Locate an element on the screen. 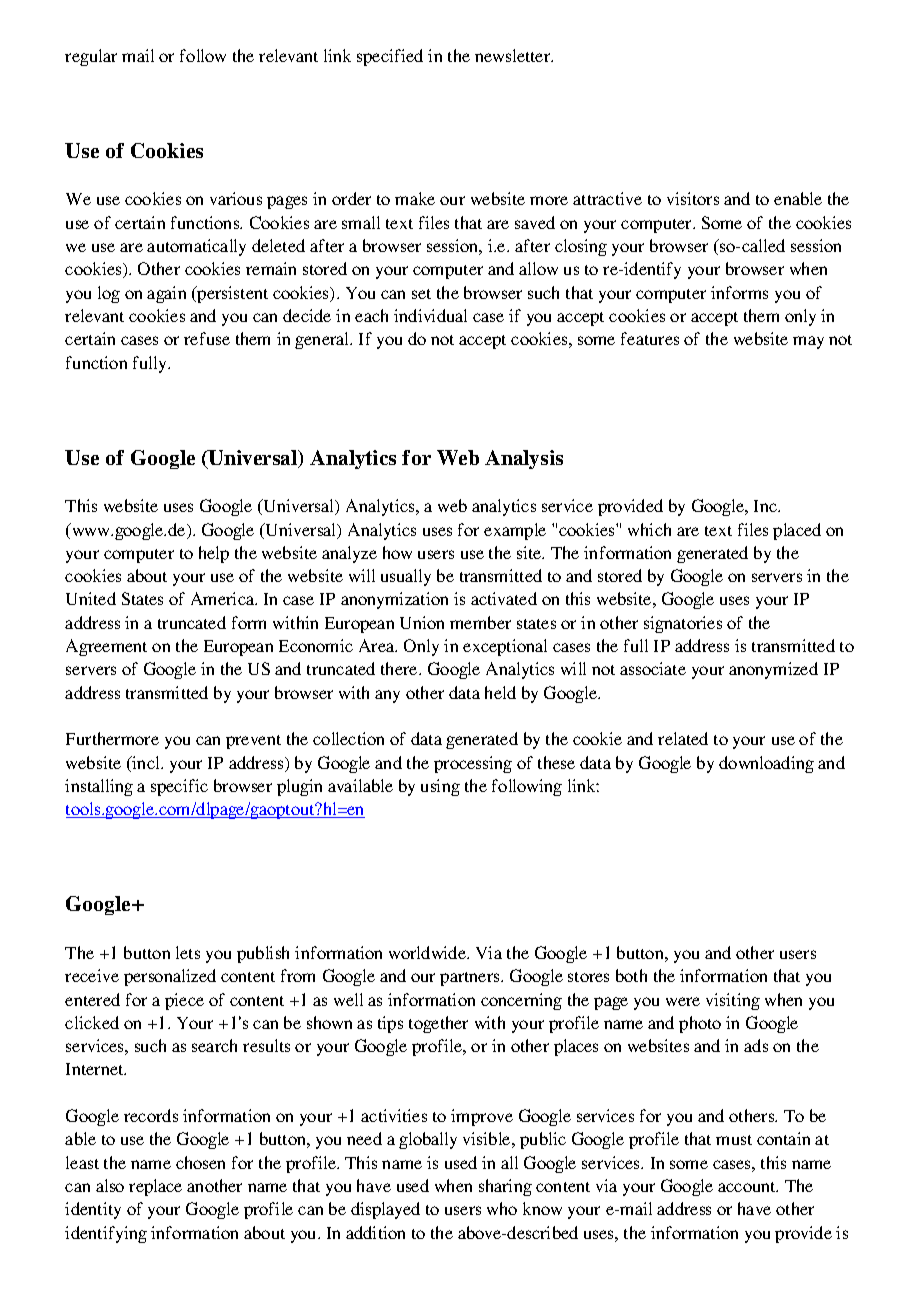  replace is located at coordinates (155, 1187).
